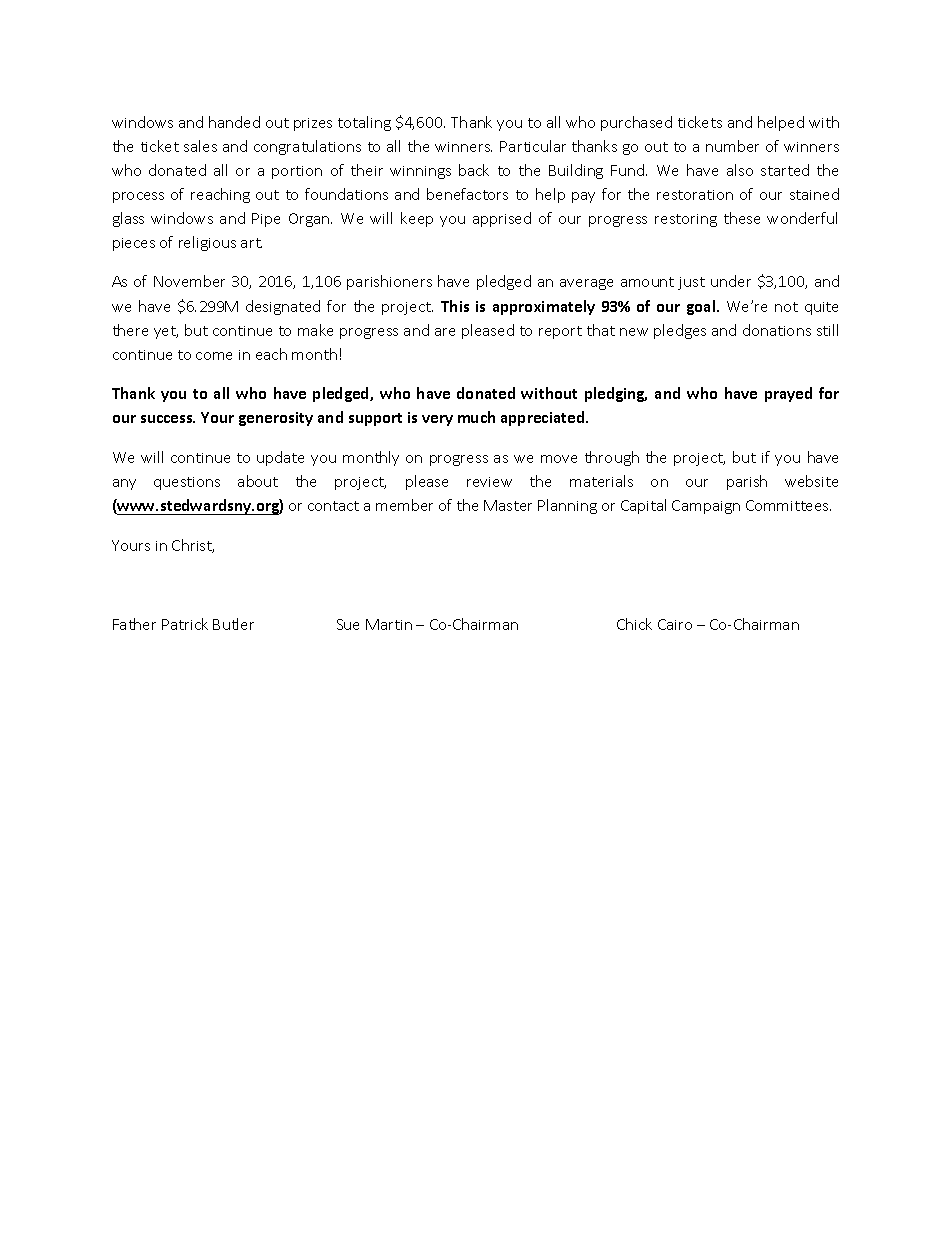  Describe the element at coordinates (445, 332) in the page. I see `are` at that location.
